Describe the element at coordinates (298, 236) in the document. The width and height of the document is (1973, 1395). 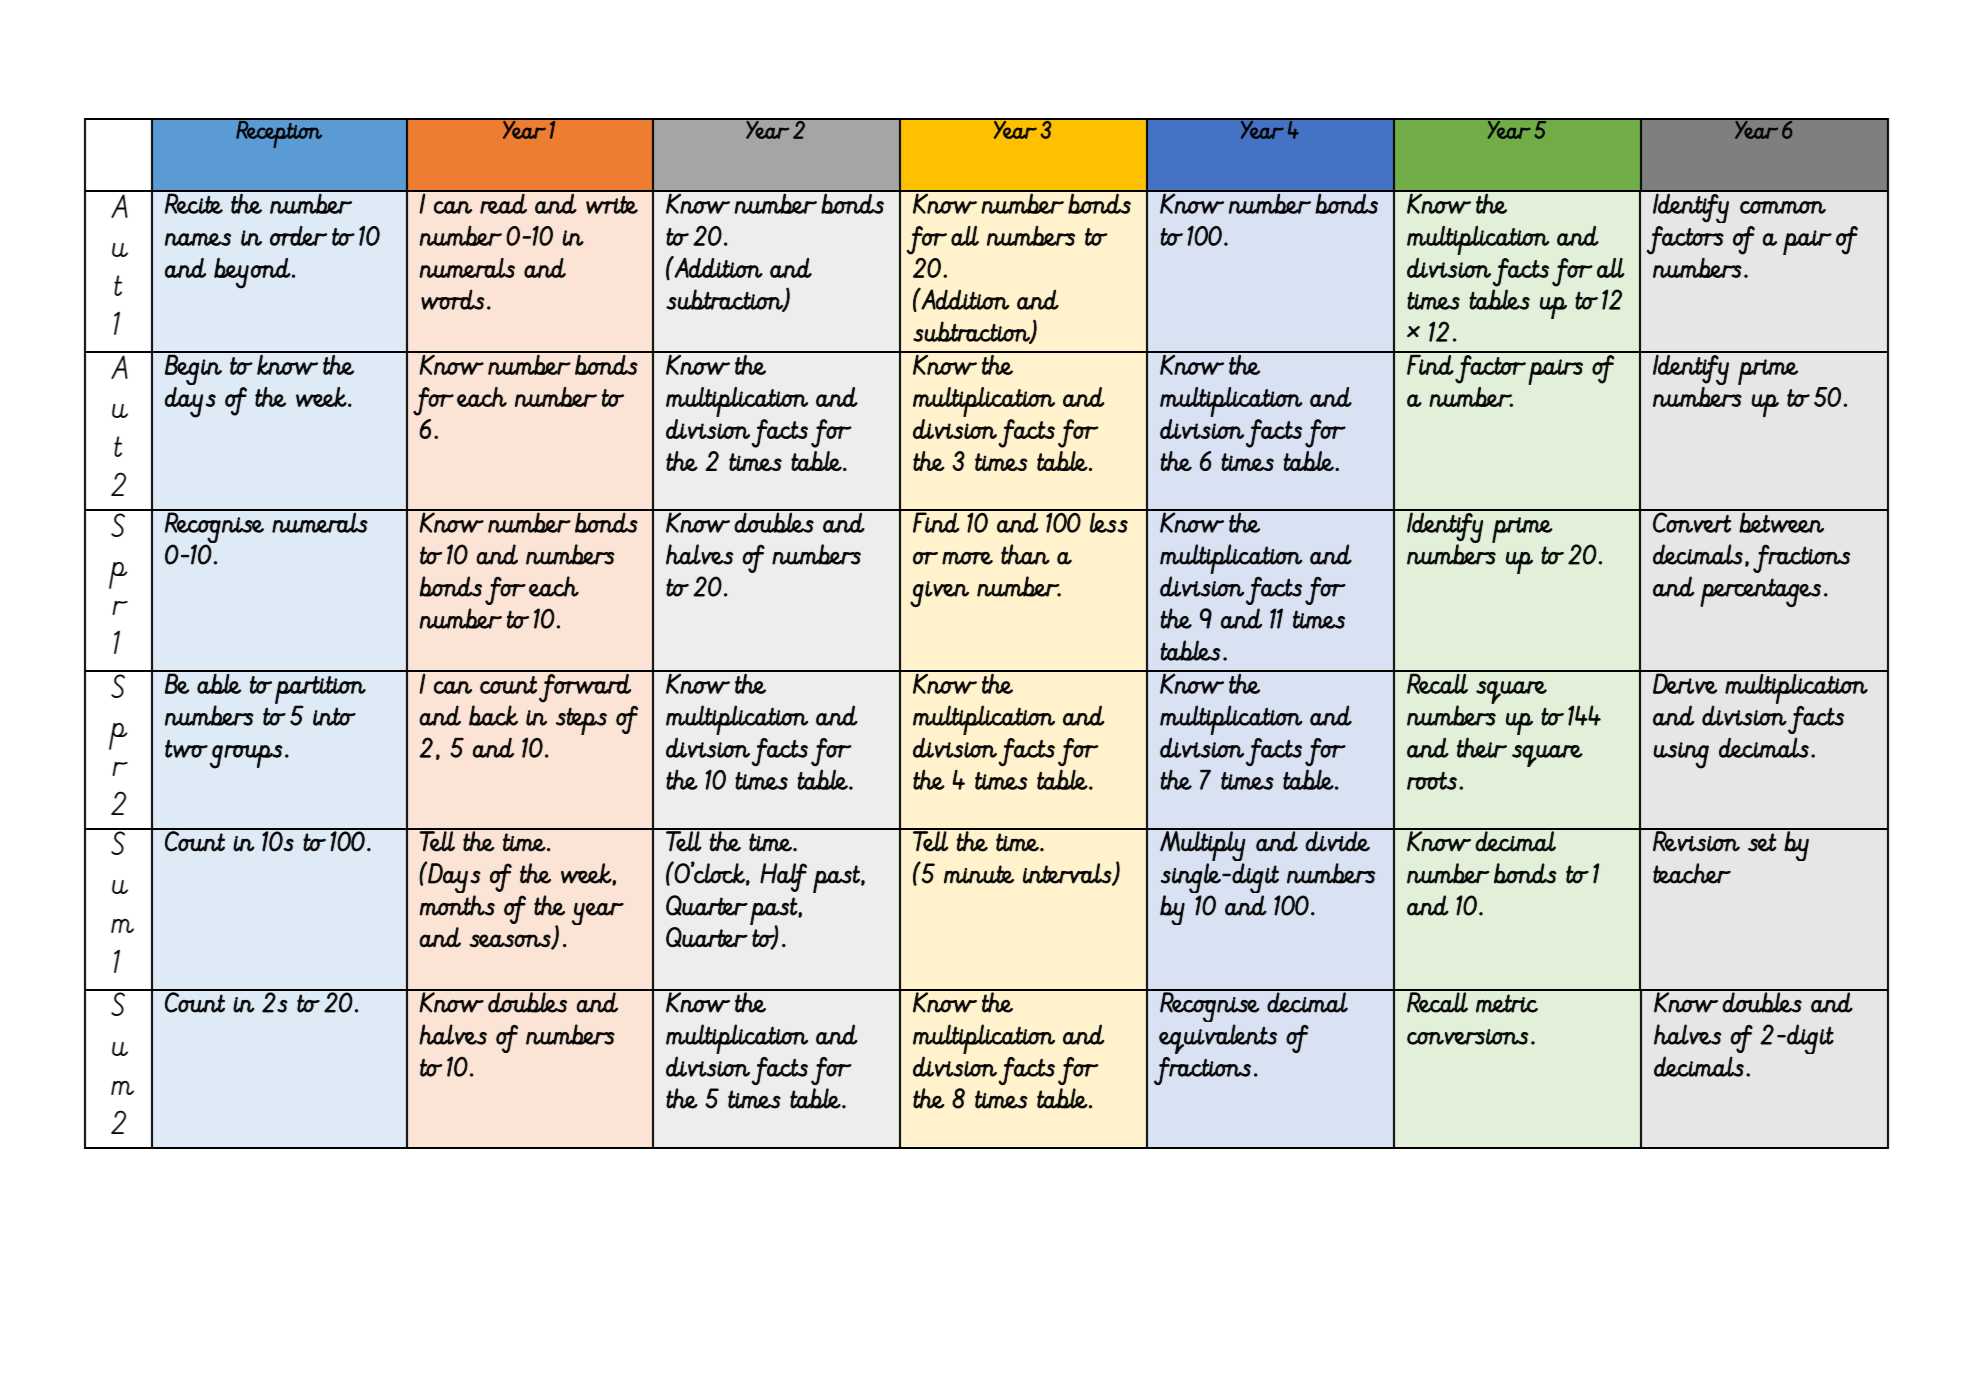
I see `order` at that location.
